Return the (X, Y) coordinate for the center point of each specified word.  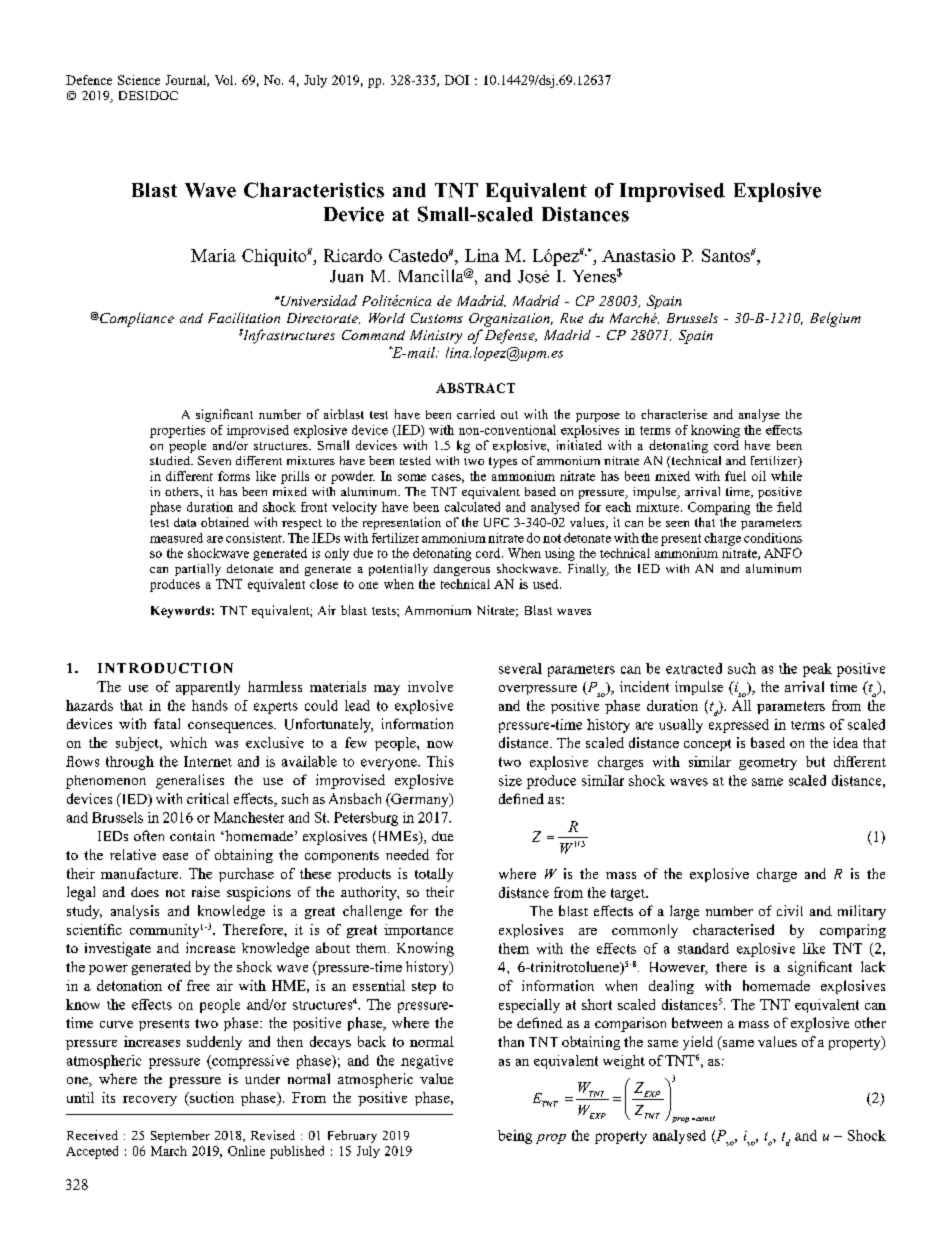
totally (434, 875)
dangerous (462, 570)
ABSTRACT (475, 388)
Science (139, 80)
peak (817, 670)
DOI (457, 80)
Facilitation (244, 317)
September (180, 1136)
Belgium (835, 319)
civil (790, 910)
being (515, 1137)
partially (198, 570)
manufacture (141, 873)
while (786, 476)
